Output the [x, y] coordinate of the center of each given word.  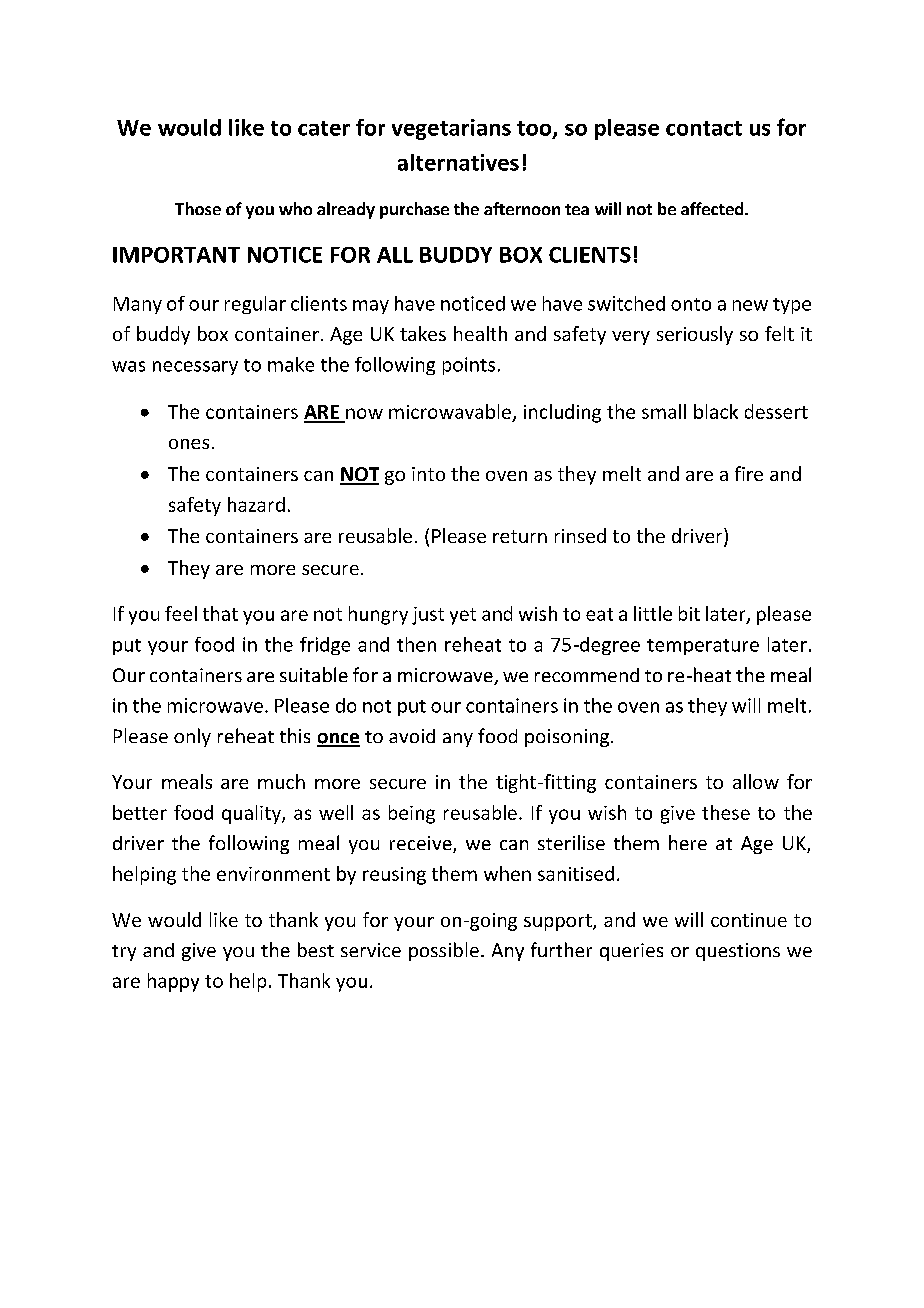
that [220, 613]
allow [756, 781]
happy [173, 982]
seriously [695, 335]
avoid [412, 736]
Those [198, 208]
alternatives [458, 162]
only [192, 737]
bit [689, 613]
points [469, 366]
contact [704, 128]
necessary [195, 368]
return [520, 536]
